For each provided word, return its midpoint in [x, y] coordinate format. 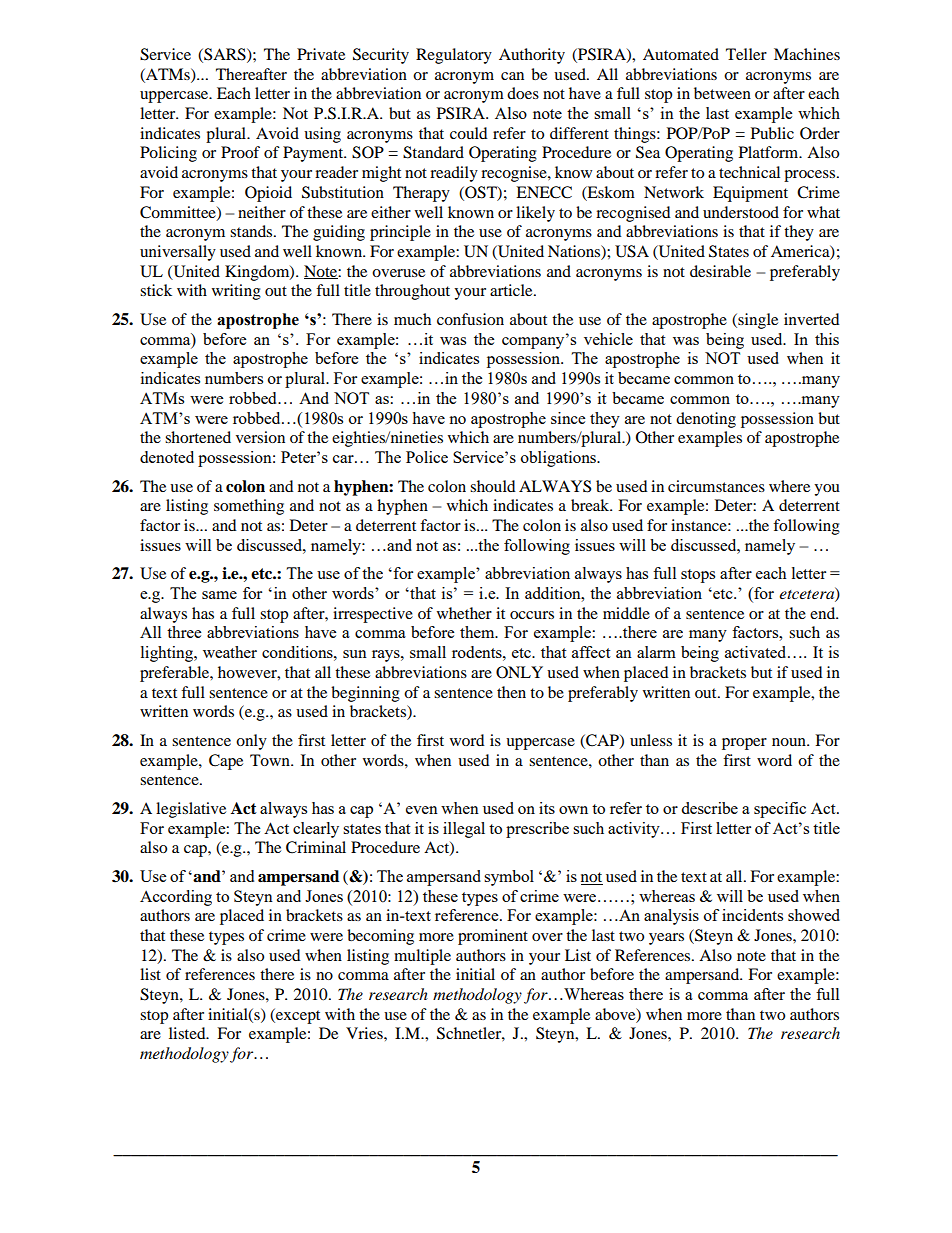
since [568, 418]
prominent [493, 937]
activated [757, 652]
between [722, 93]
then [511, 692]
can [512, 76]
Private [321, 54]
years [666, 939]
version [260, 437]
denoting [706, 420]
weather [230, 652]
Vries [365, 1033]
